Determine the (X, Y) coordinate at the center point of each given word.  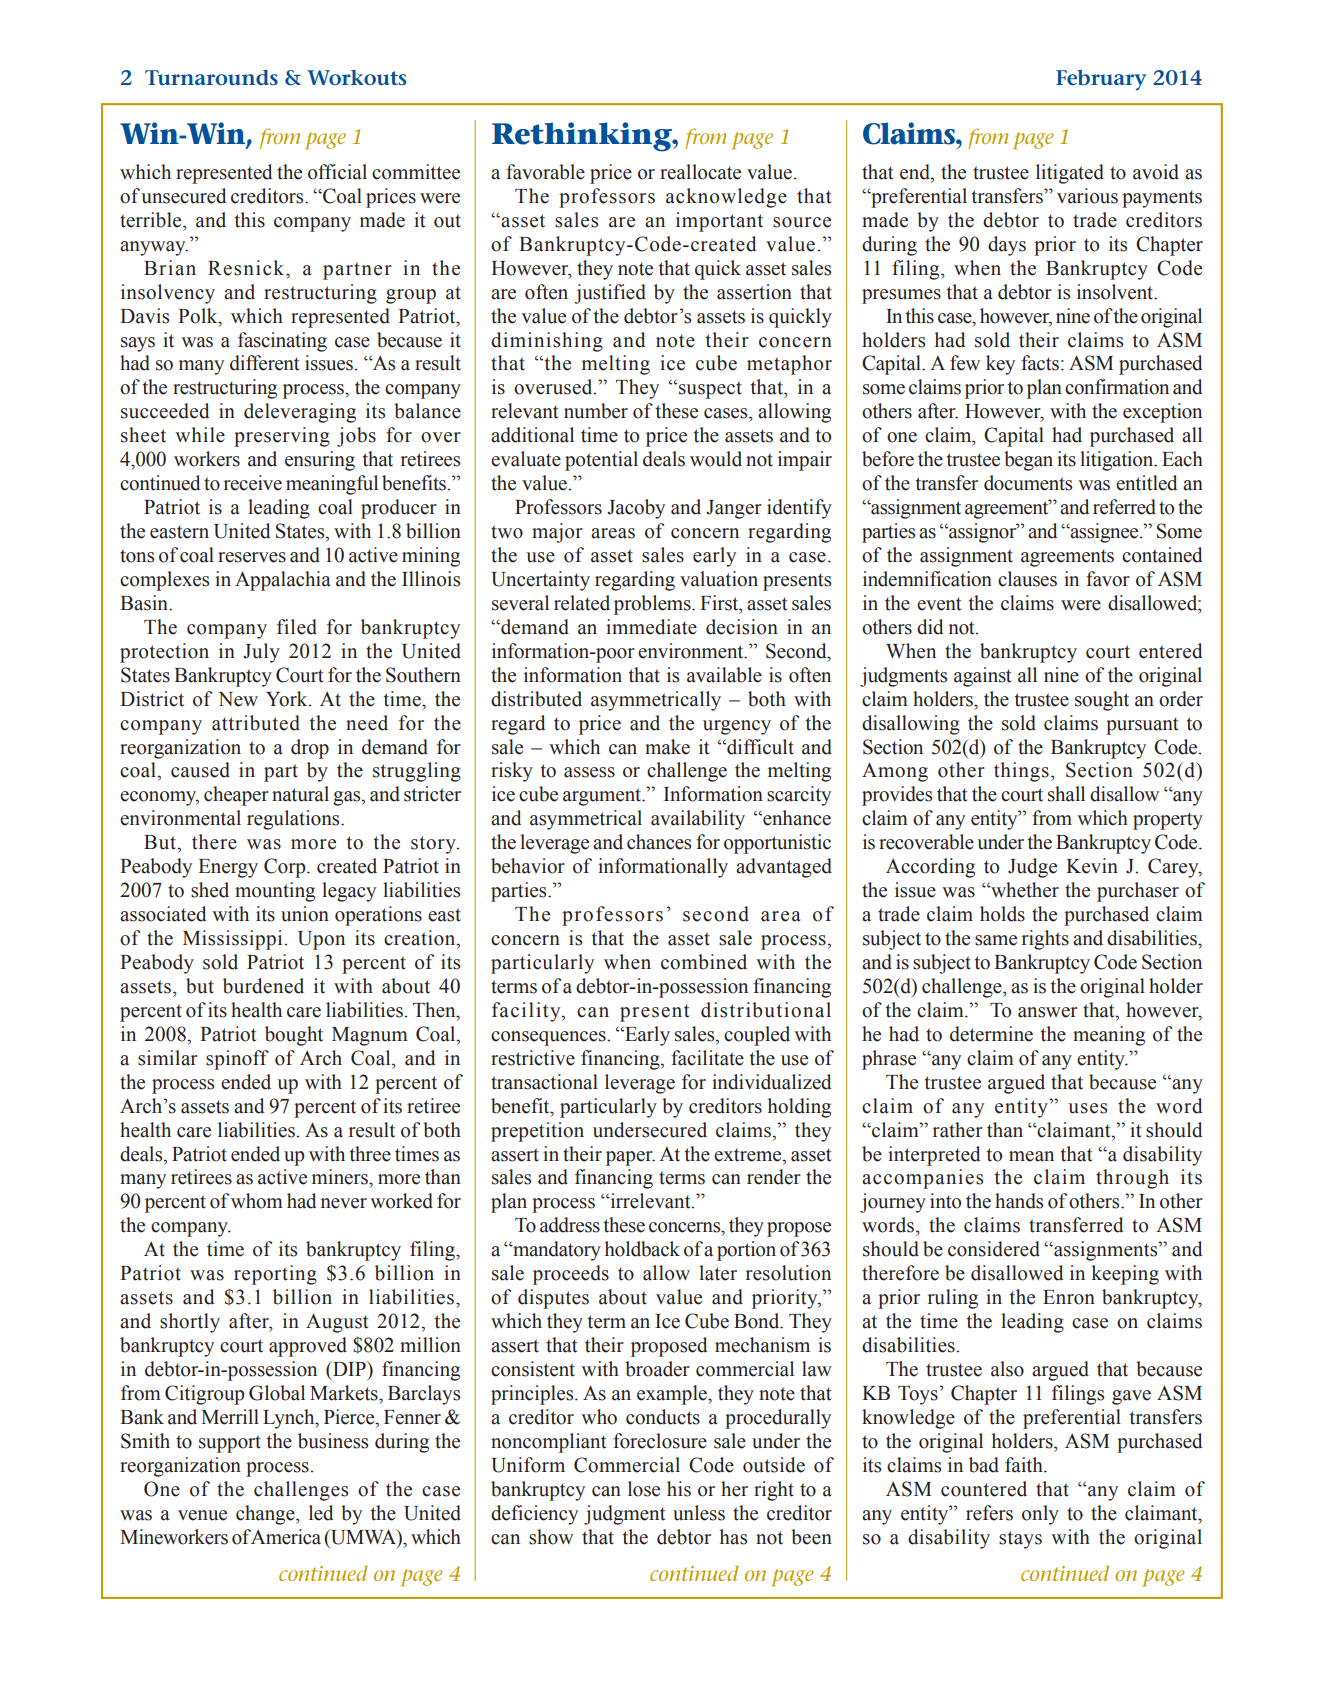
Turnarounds (211, 77)
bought (294, 1036)
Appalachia (283, 581)
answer (1048, 1012)
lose (644, 1489)
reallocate (700, 172)
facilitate (707, 1058)
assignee (1104, 533)
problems (653, 605)
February (1101, 80)
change (266, 1515)
